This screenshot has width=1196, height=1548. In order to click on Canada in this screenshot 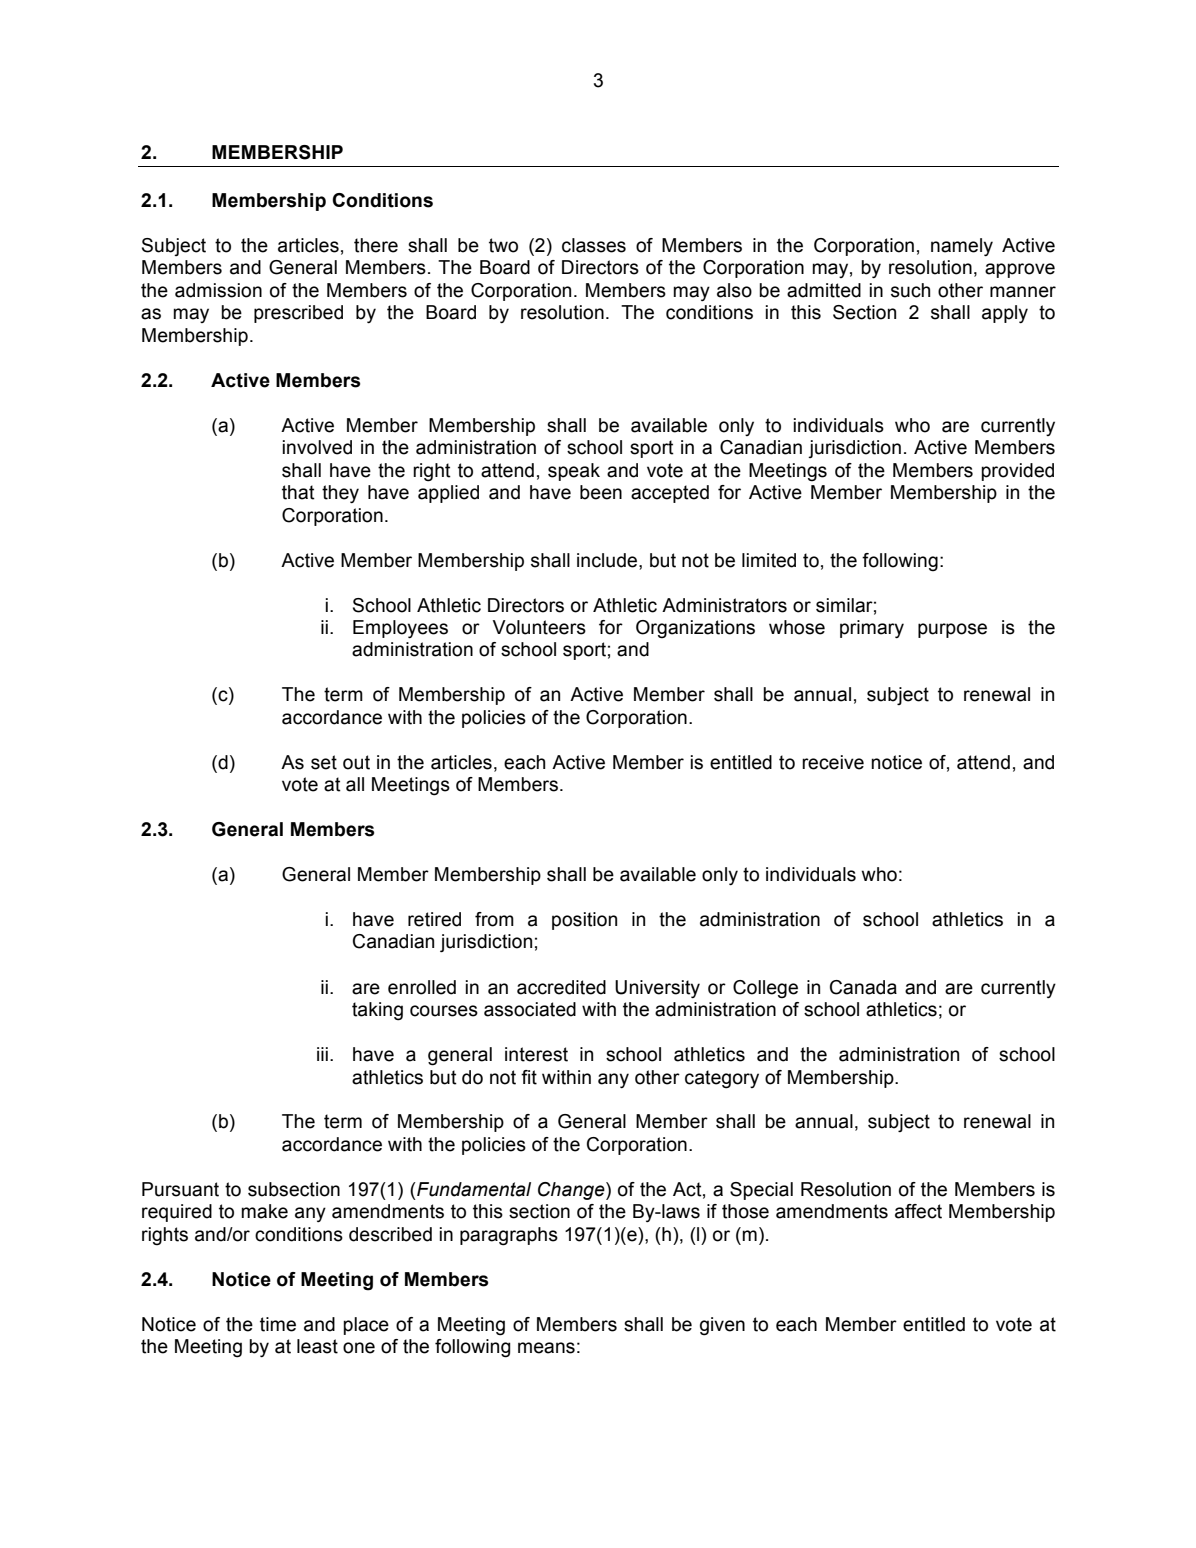, I will do `click(863, 987)`.
